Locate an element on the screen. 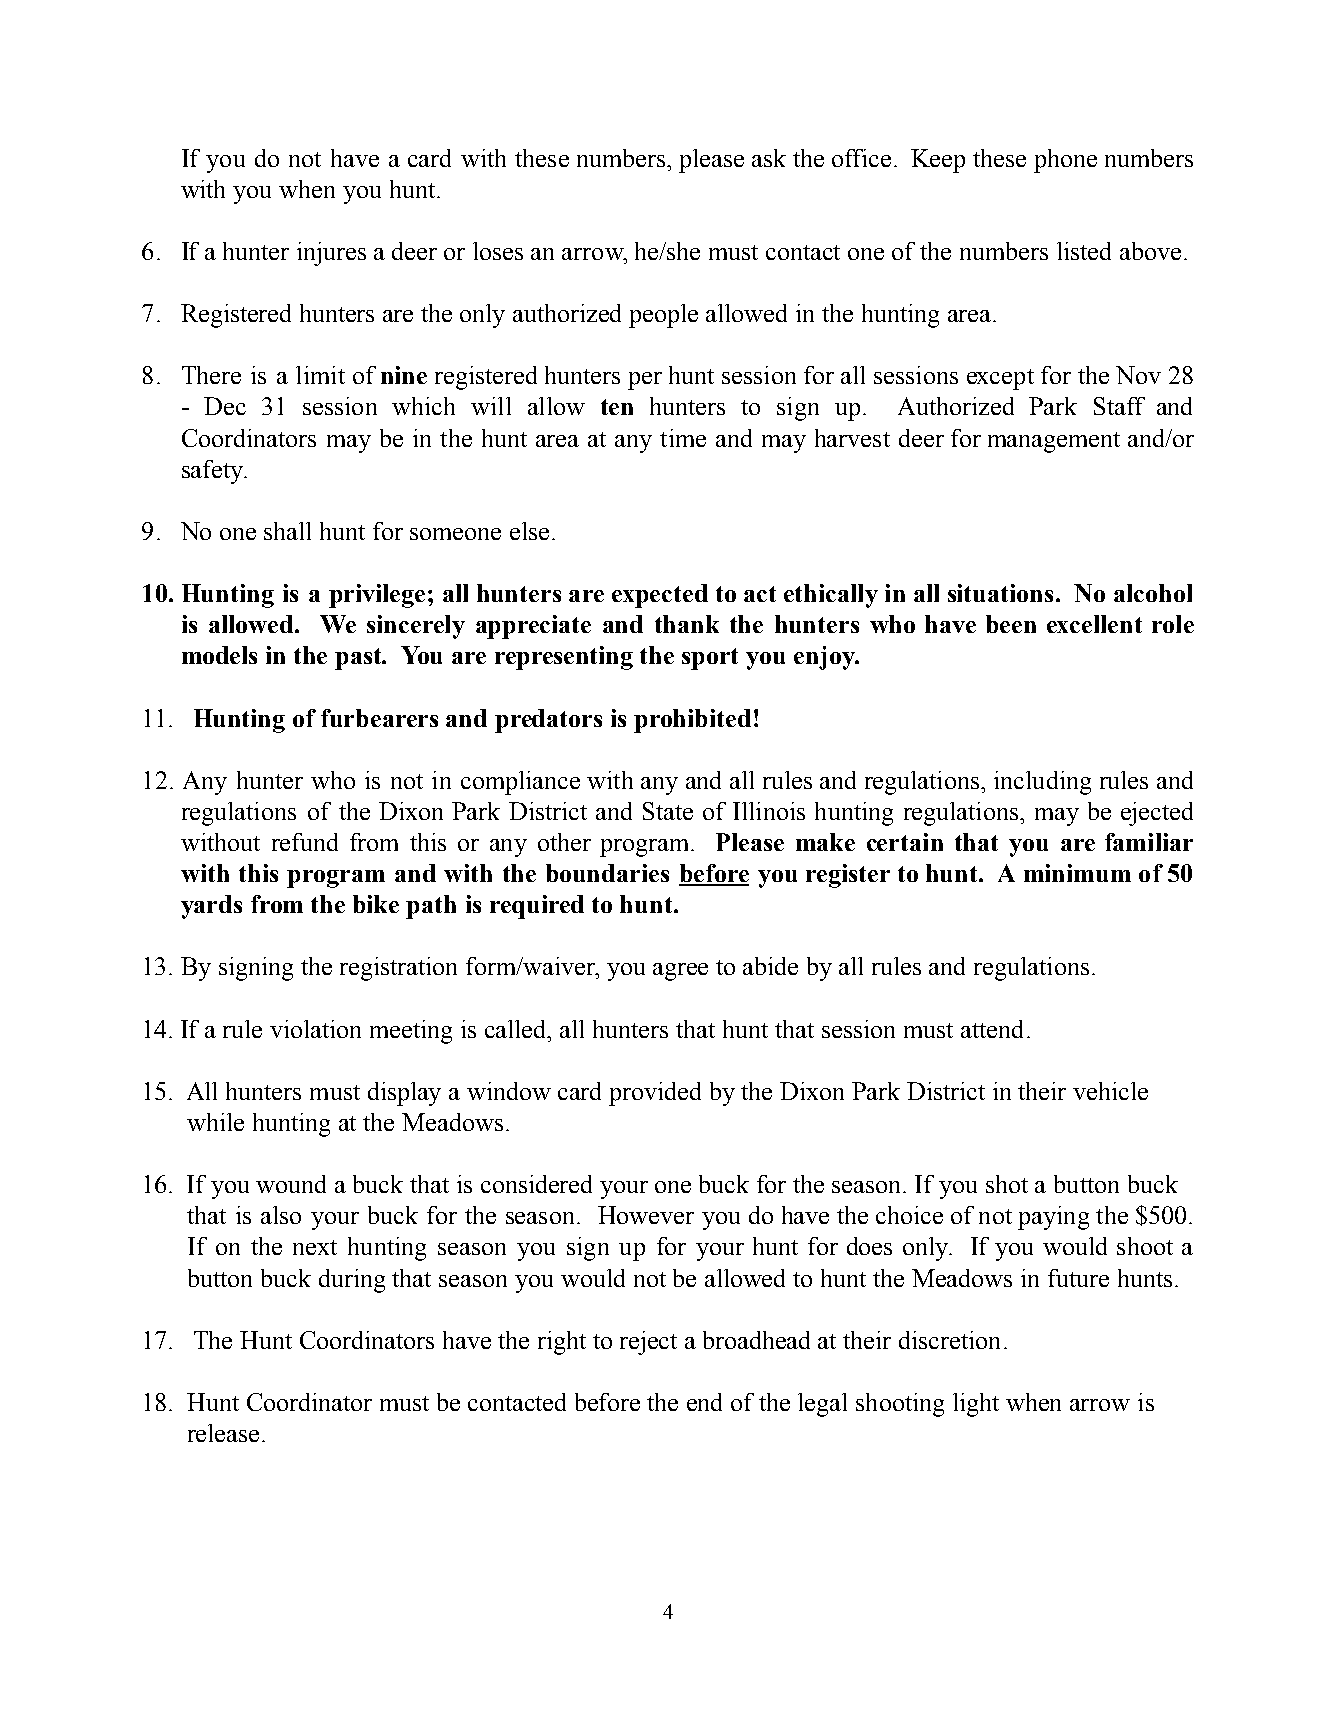  phone is located at coordinates (1065, 161).
